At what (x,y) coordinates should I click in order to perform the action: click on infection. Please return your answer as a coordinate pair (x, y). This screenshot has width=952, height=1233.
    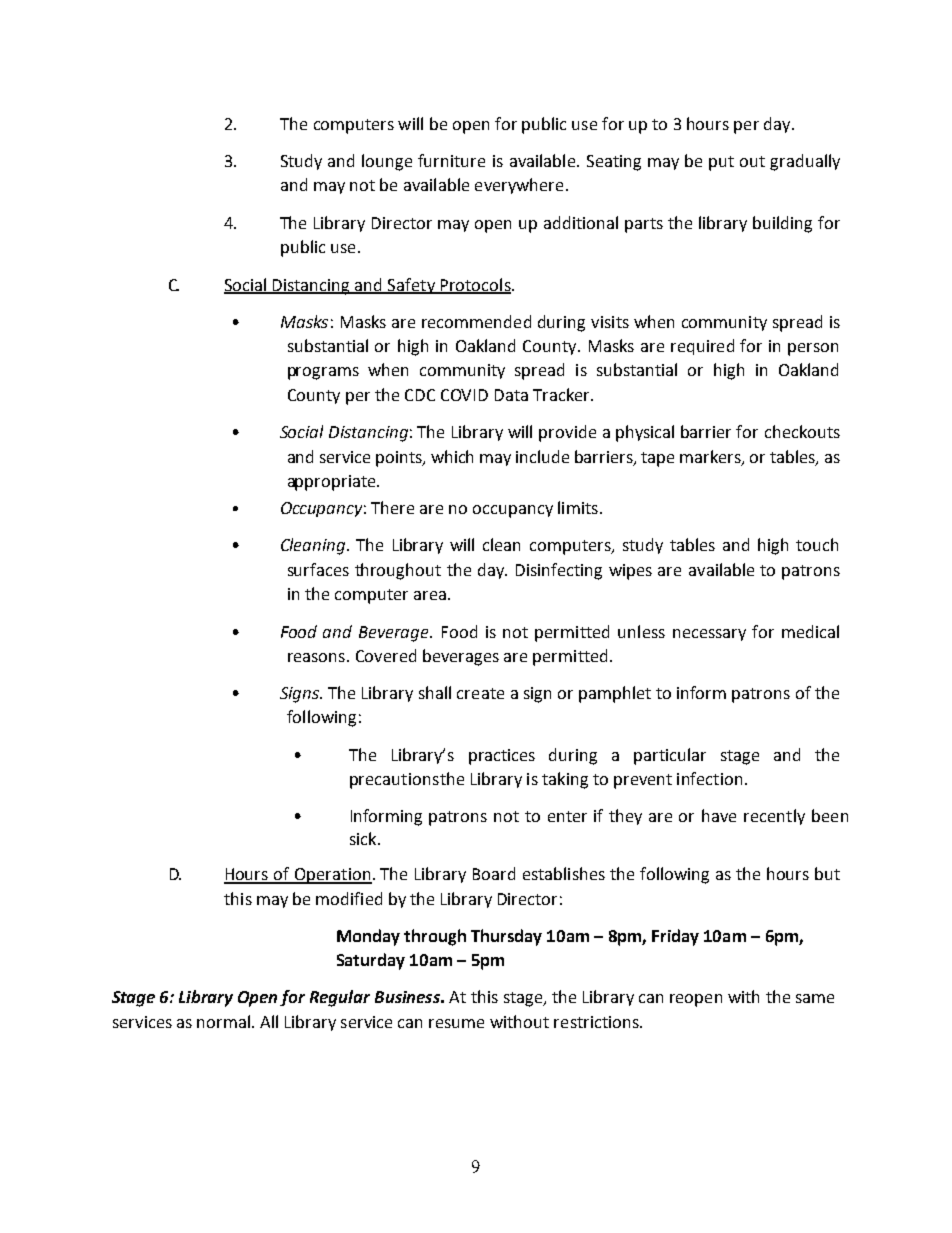
    Looking at the image, I should click on (709, 778).
